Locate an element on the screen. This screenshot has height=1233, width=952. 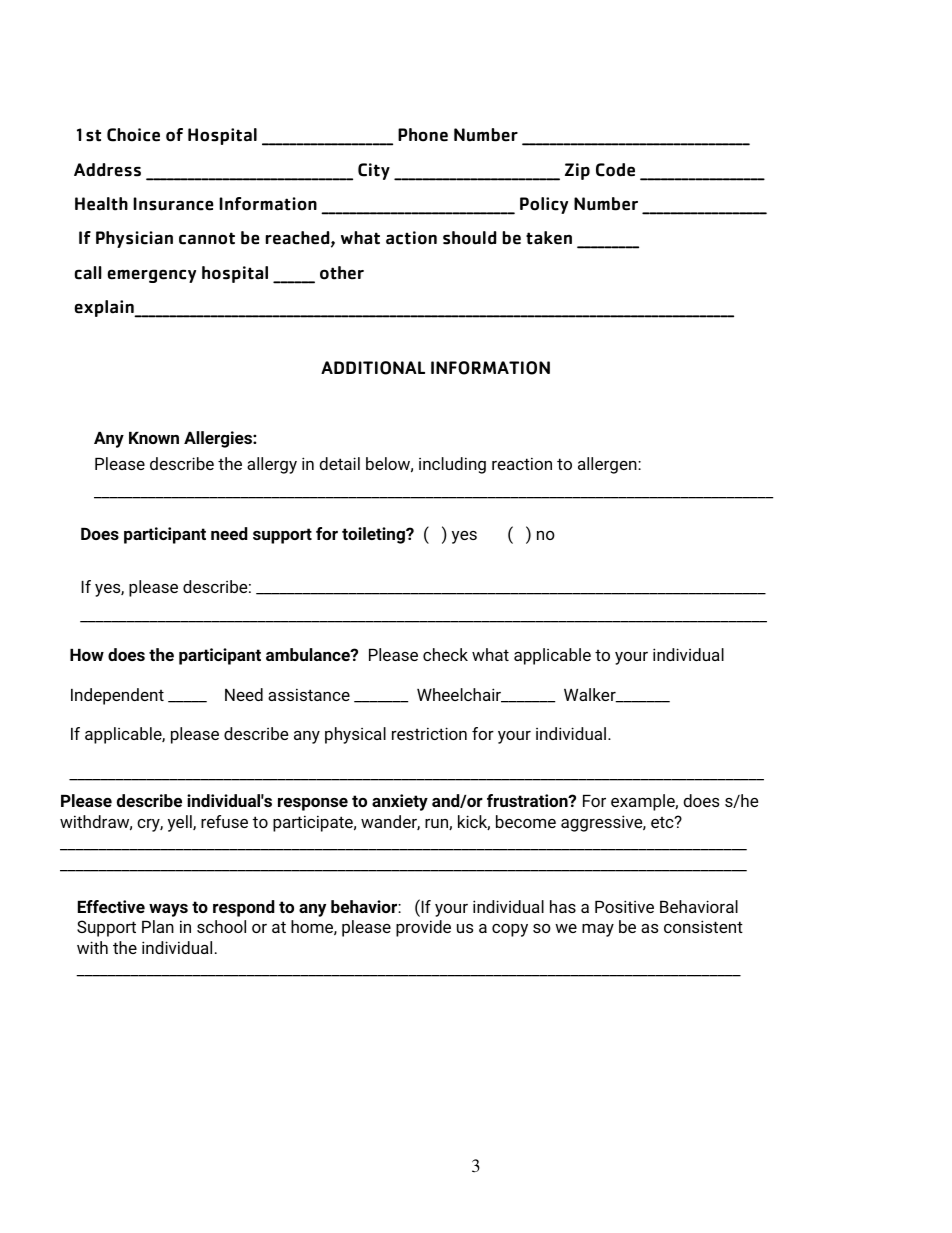
Code is located at coordinates (615, 170).
